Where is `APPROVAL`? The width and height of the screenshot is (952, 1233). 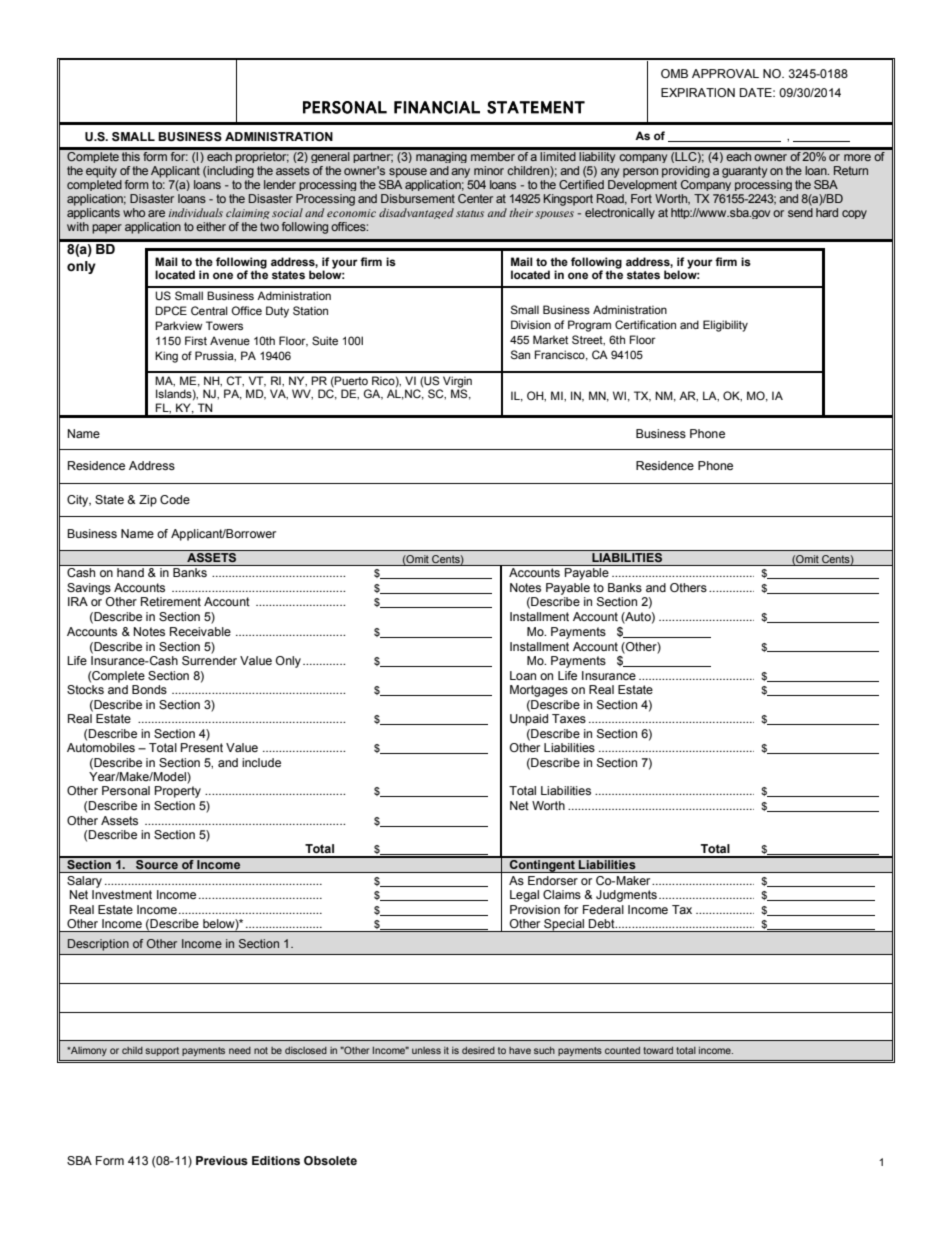
APPROVAL is located at coordinates (725, 73).
